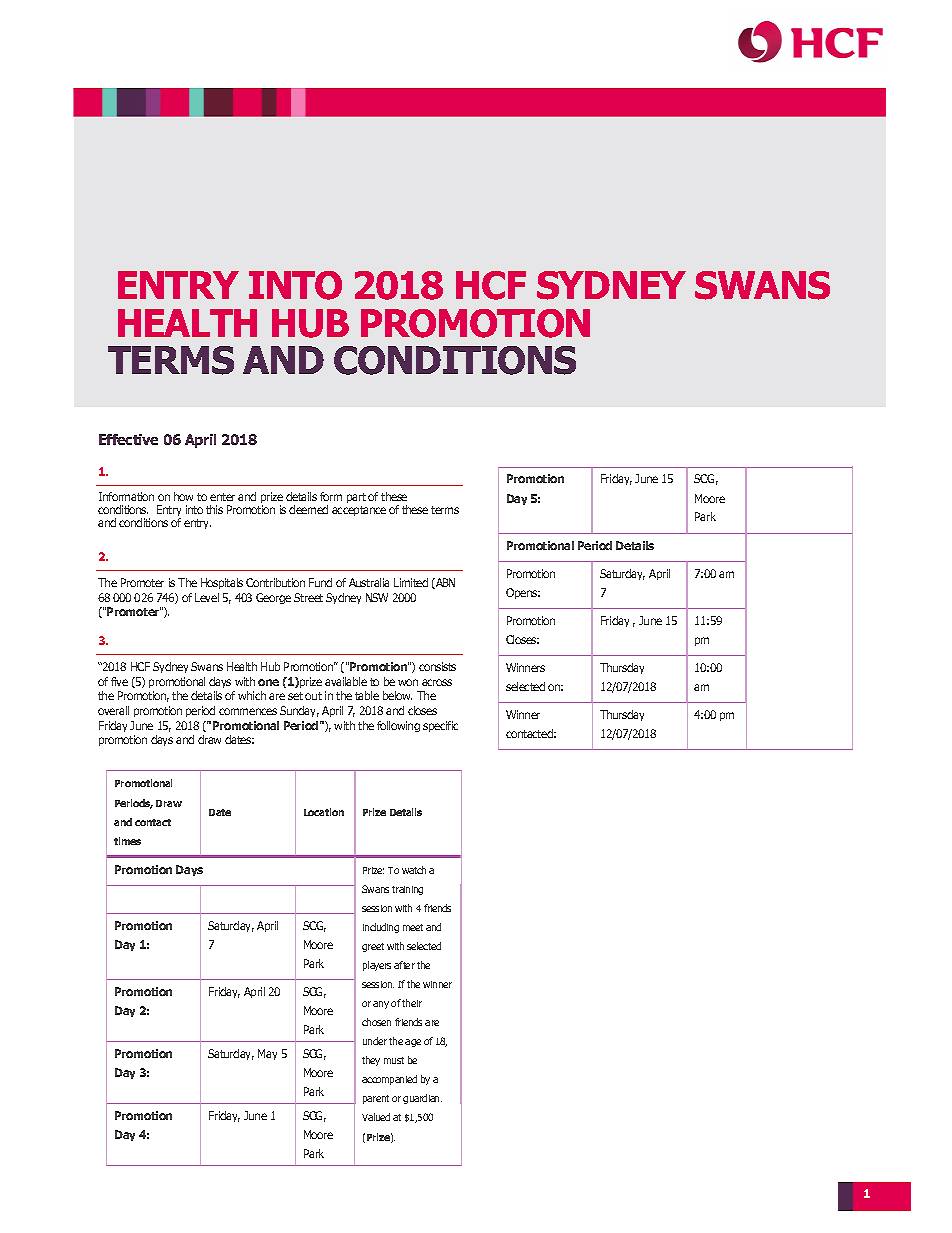 The height and width of the page is (1233, 952). What do you see at coordinates (267, 1054) in the page?
I see `May` at bounding box center [267, 1054].
